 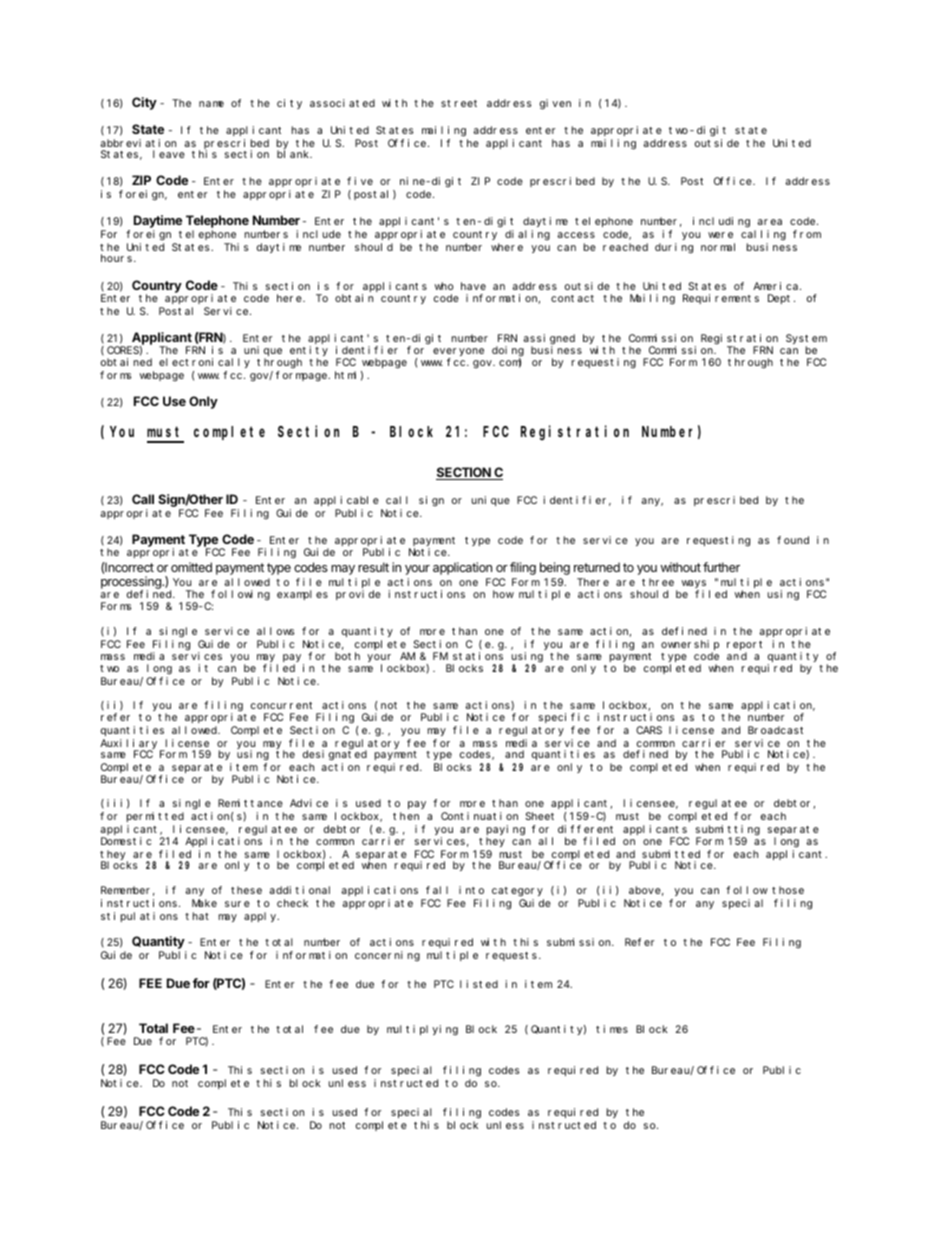 I want to click on including, so click(x=721, y=222).
